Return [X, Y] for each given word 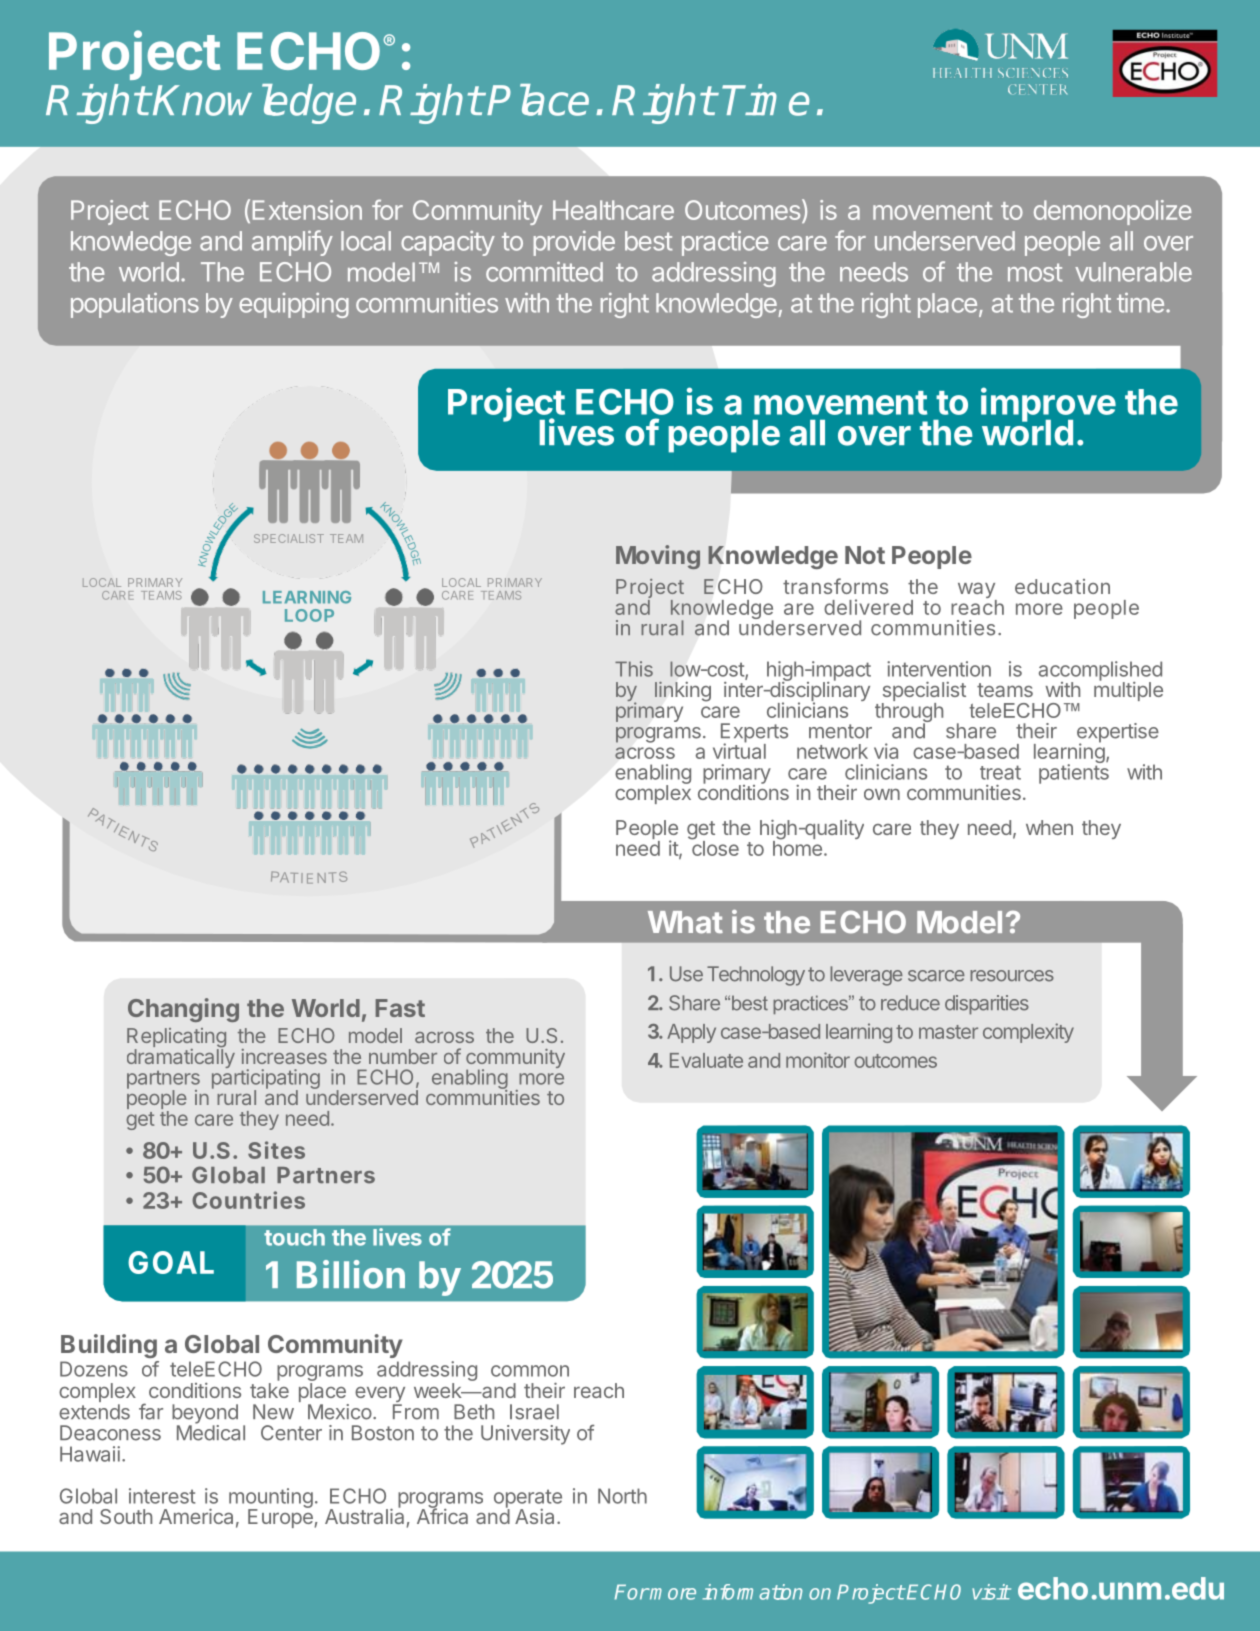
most [1035, 272]
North [622, 1496]
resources [1012, 976]
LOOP [309, 615]
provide [574, 243]
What [685, 922]
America [196, 1516]
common [530, 1371]
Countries [248, 1200]
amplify [292, 243]
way [977, 592]
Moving [658, 557]
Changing [183, 1010]
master [948, 1032]
